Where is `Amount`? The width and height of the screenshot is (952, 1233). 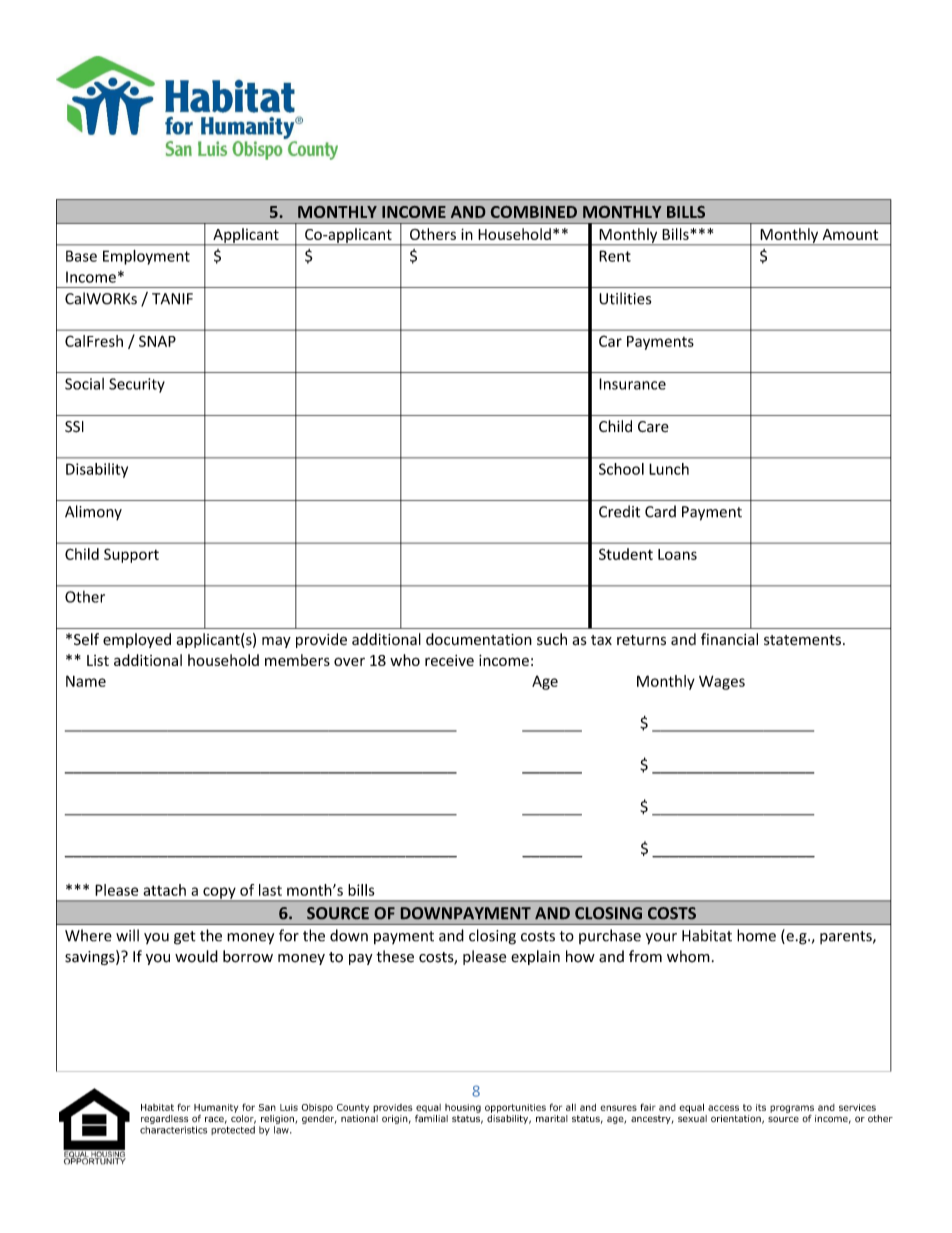 Amount is located at coordinates (850, 234).
